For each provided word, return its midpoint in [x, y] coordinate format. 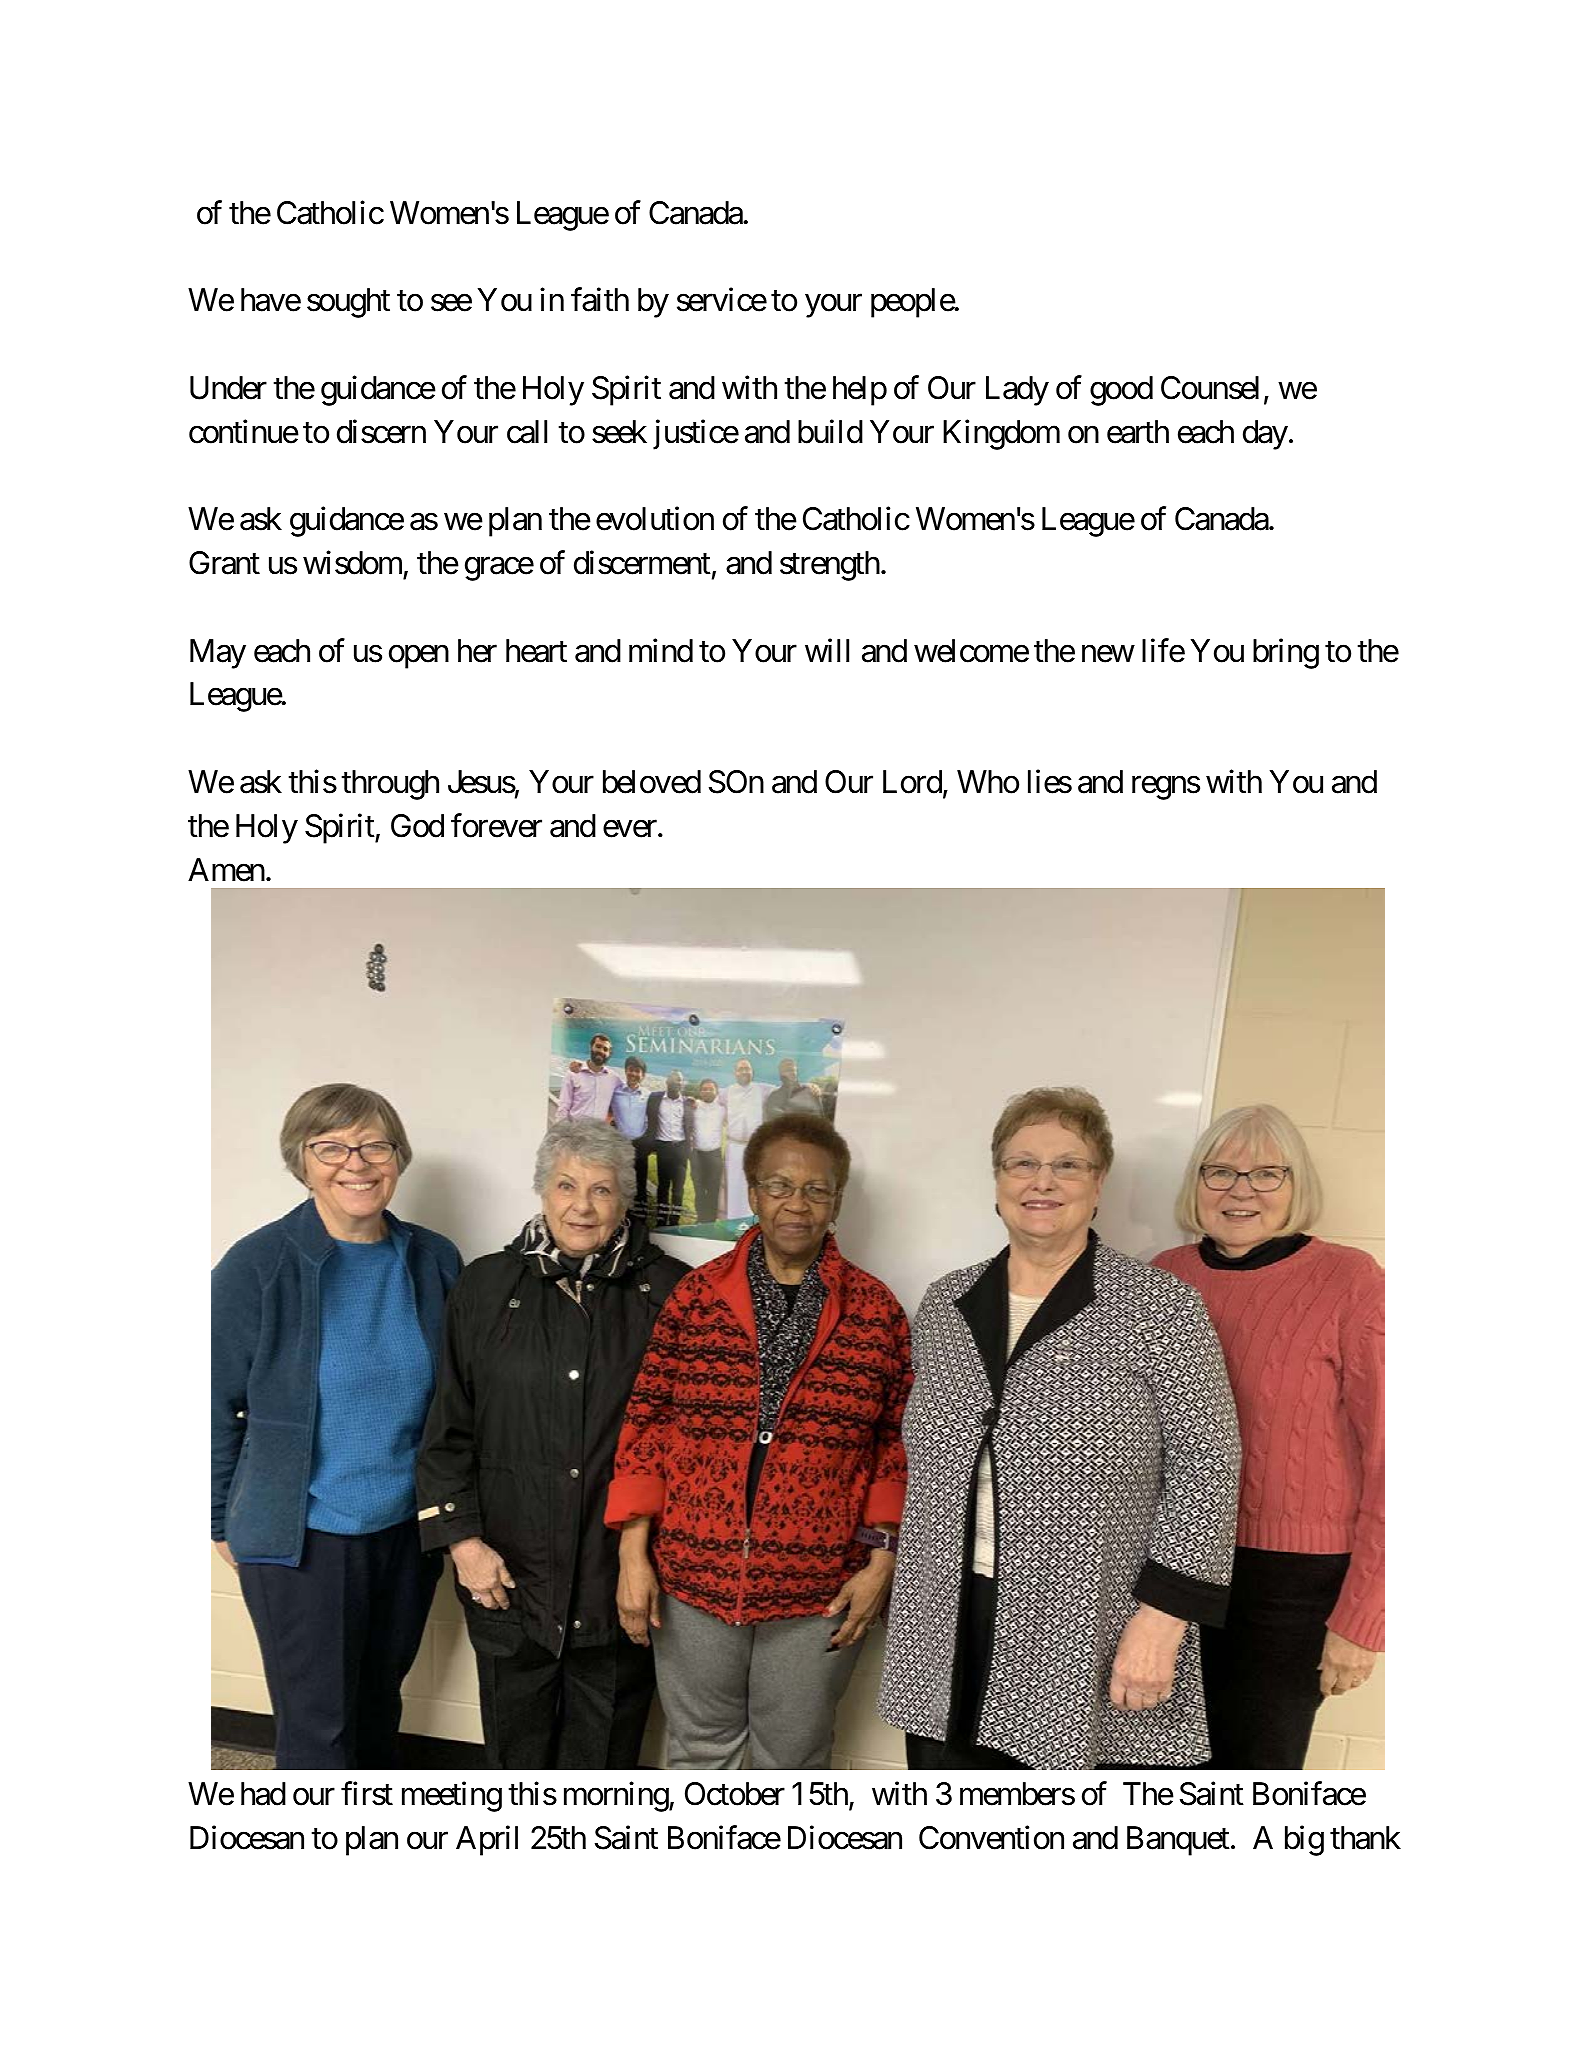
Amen [226, 870]
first [367, 1793]
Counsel [1210, 388]
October [735, 1794]
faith [600, 300]
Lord [912, 782]
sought [348, 303]
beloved [652, 782]
